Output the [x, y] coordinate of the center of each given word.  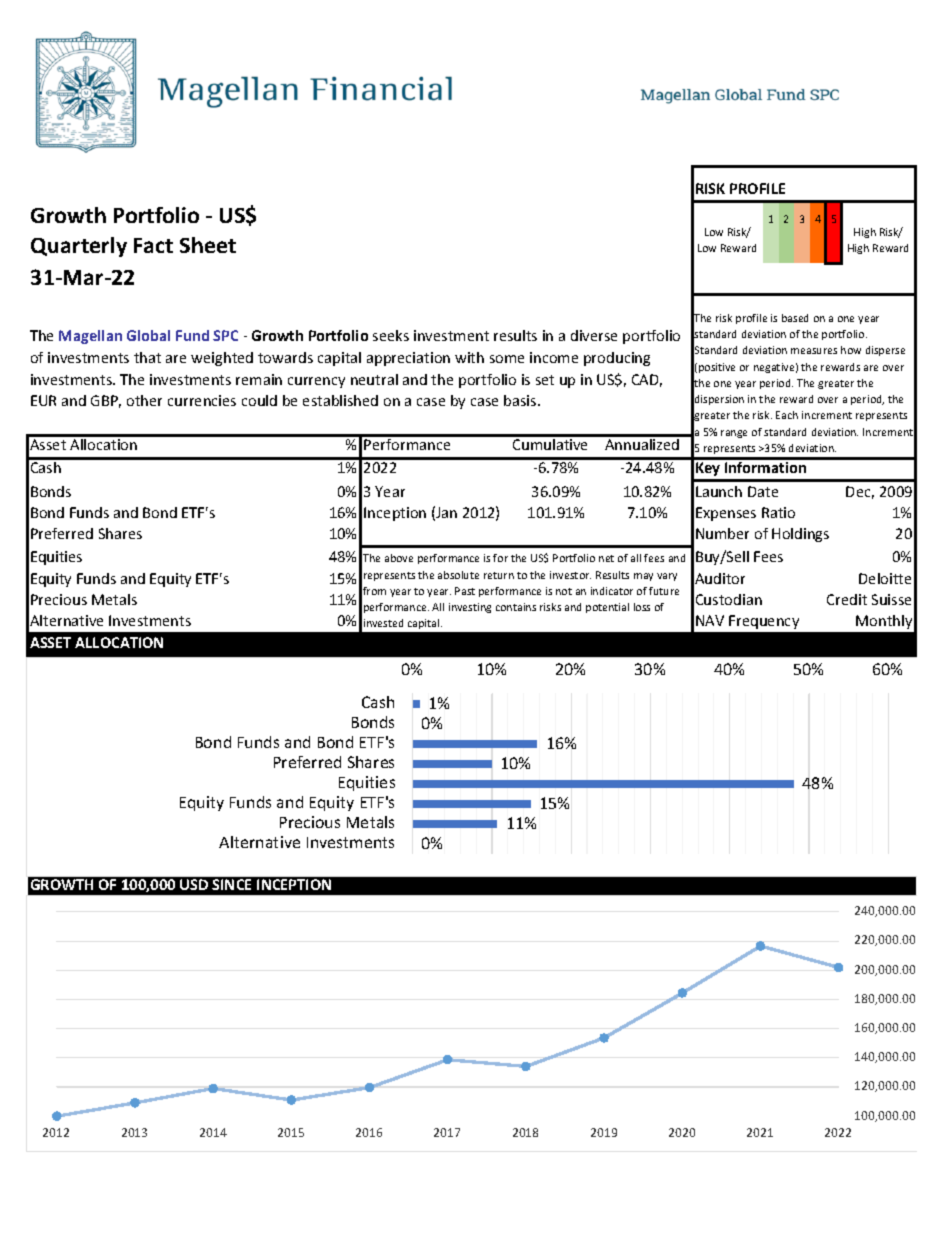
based [795, 318]
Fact [153, 245]
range [734, 434]
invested [383, 623]
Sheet [208, 245]
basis [521, 400]
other [144, 400]
